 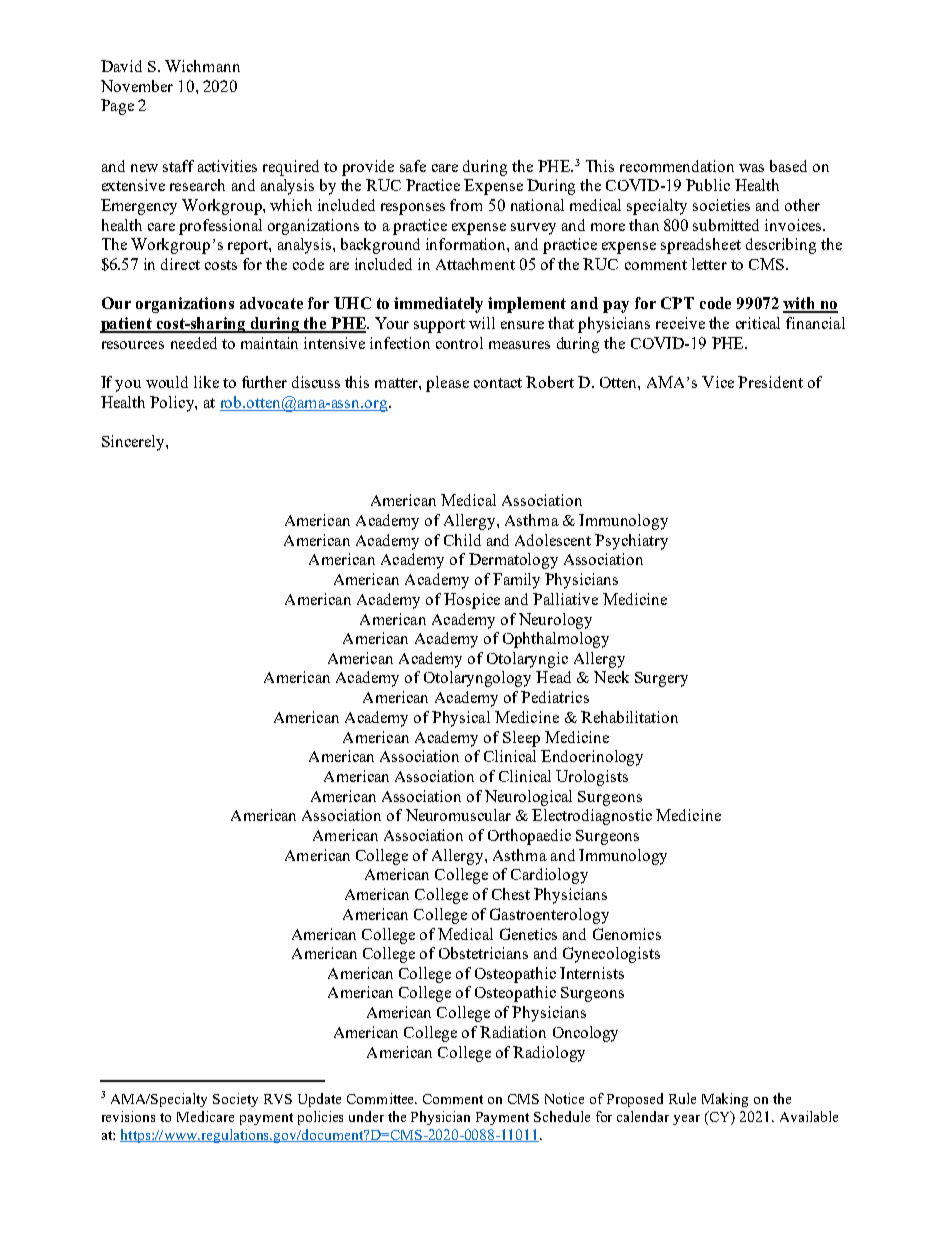 What do you see at coordinates (511, 894) in the screenshot?
I see `Chest` at bounding box center [511, 894].
